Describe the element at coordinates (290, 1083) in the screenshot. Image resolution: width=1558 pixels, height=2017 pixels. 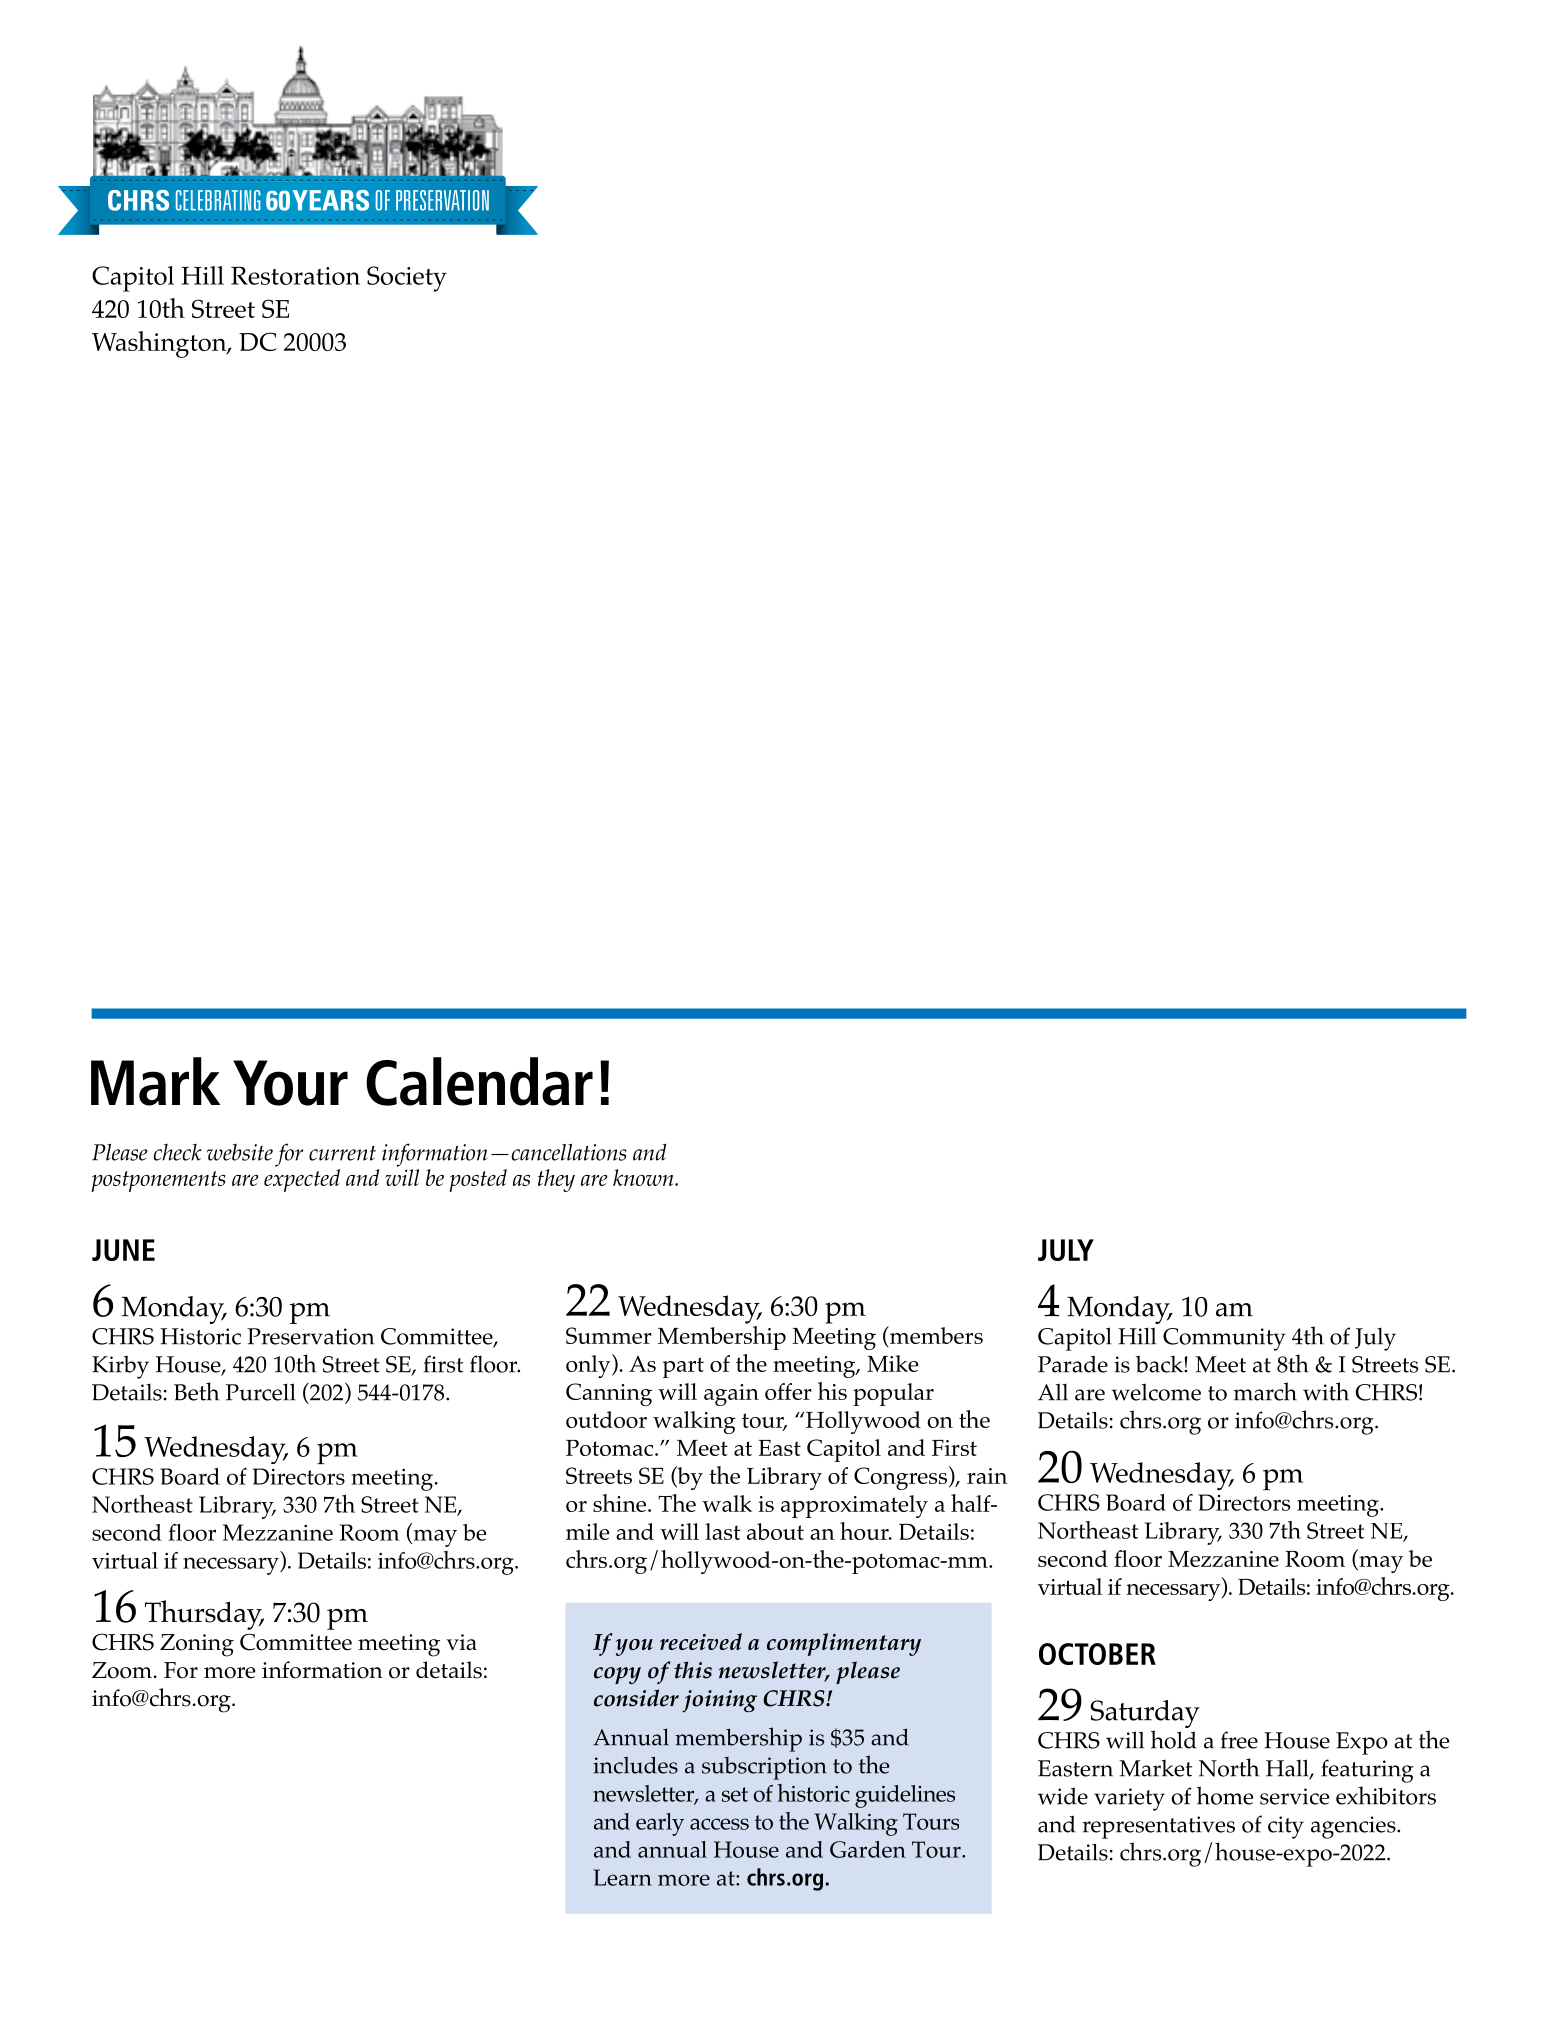
I see `Your` at that location.
